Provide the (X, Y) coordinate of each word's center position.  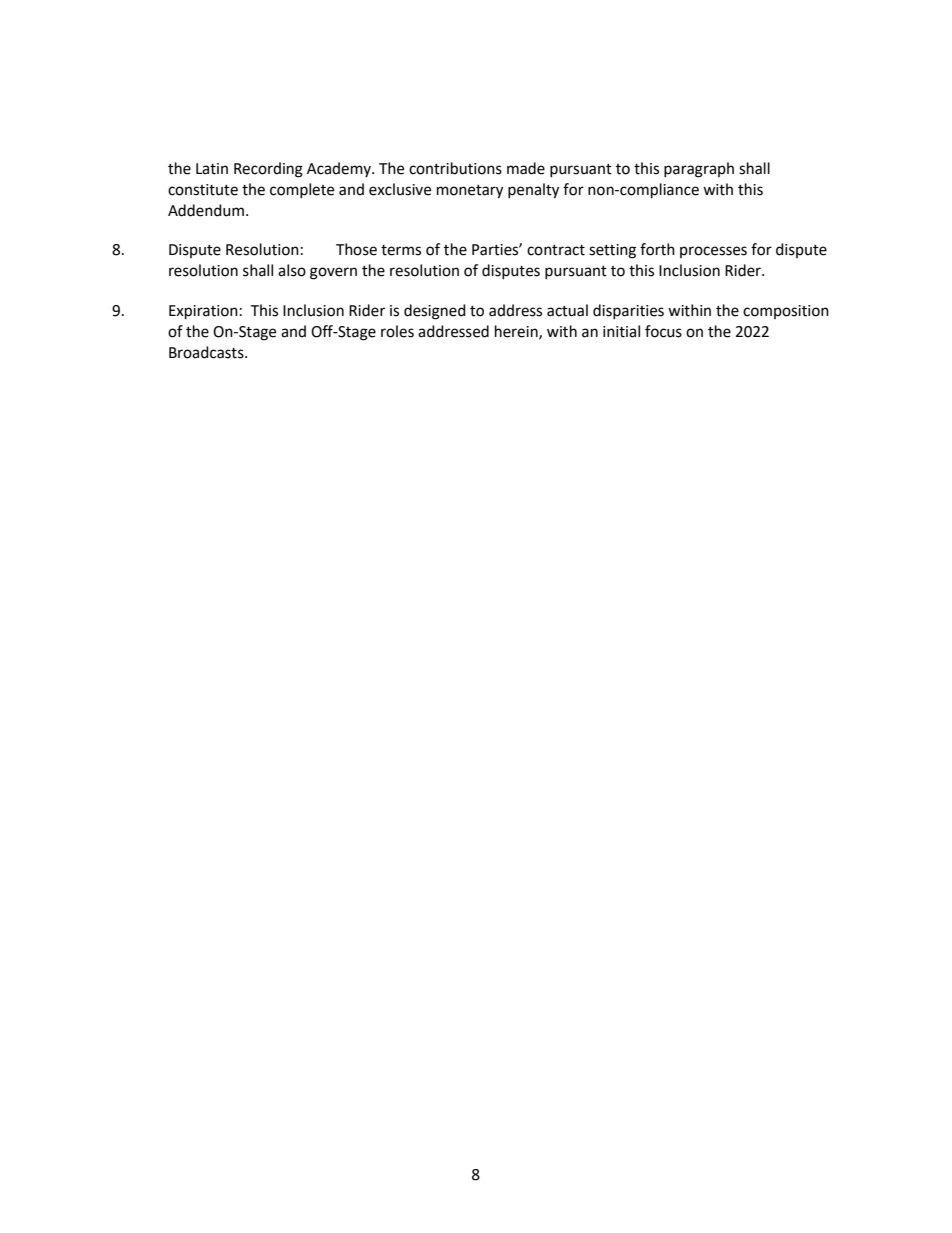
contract (556, 250)
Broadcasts (207, 352)
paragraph (699, 170)
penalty (533, 191)
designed (435, 312)
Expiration (203, 312)
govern (333, 273)
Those (356, 249)
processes (713, 252)
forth (657, 249)
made (526, 168)
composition (786, 312)
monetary (470, 192)
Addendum (206, 210)
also (292, 270)
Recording (268, 170)
